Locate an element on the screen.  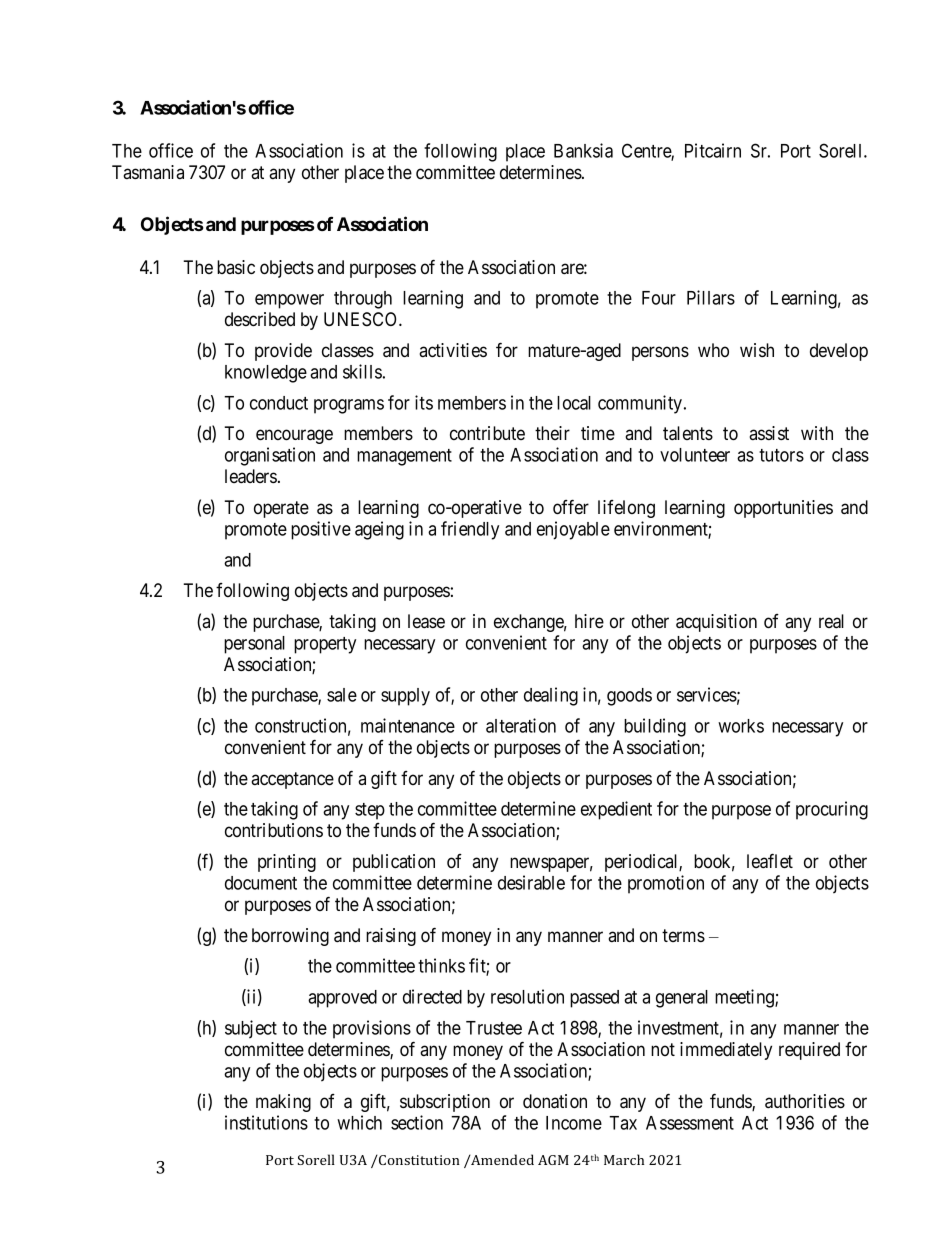
institutions is located at coordinates (266, 1122).
